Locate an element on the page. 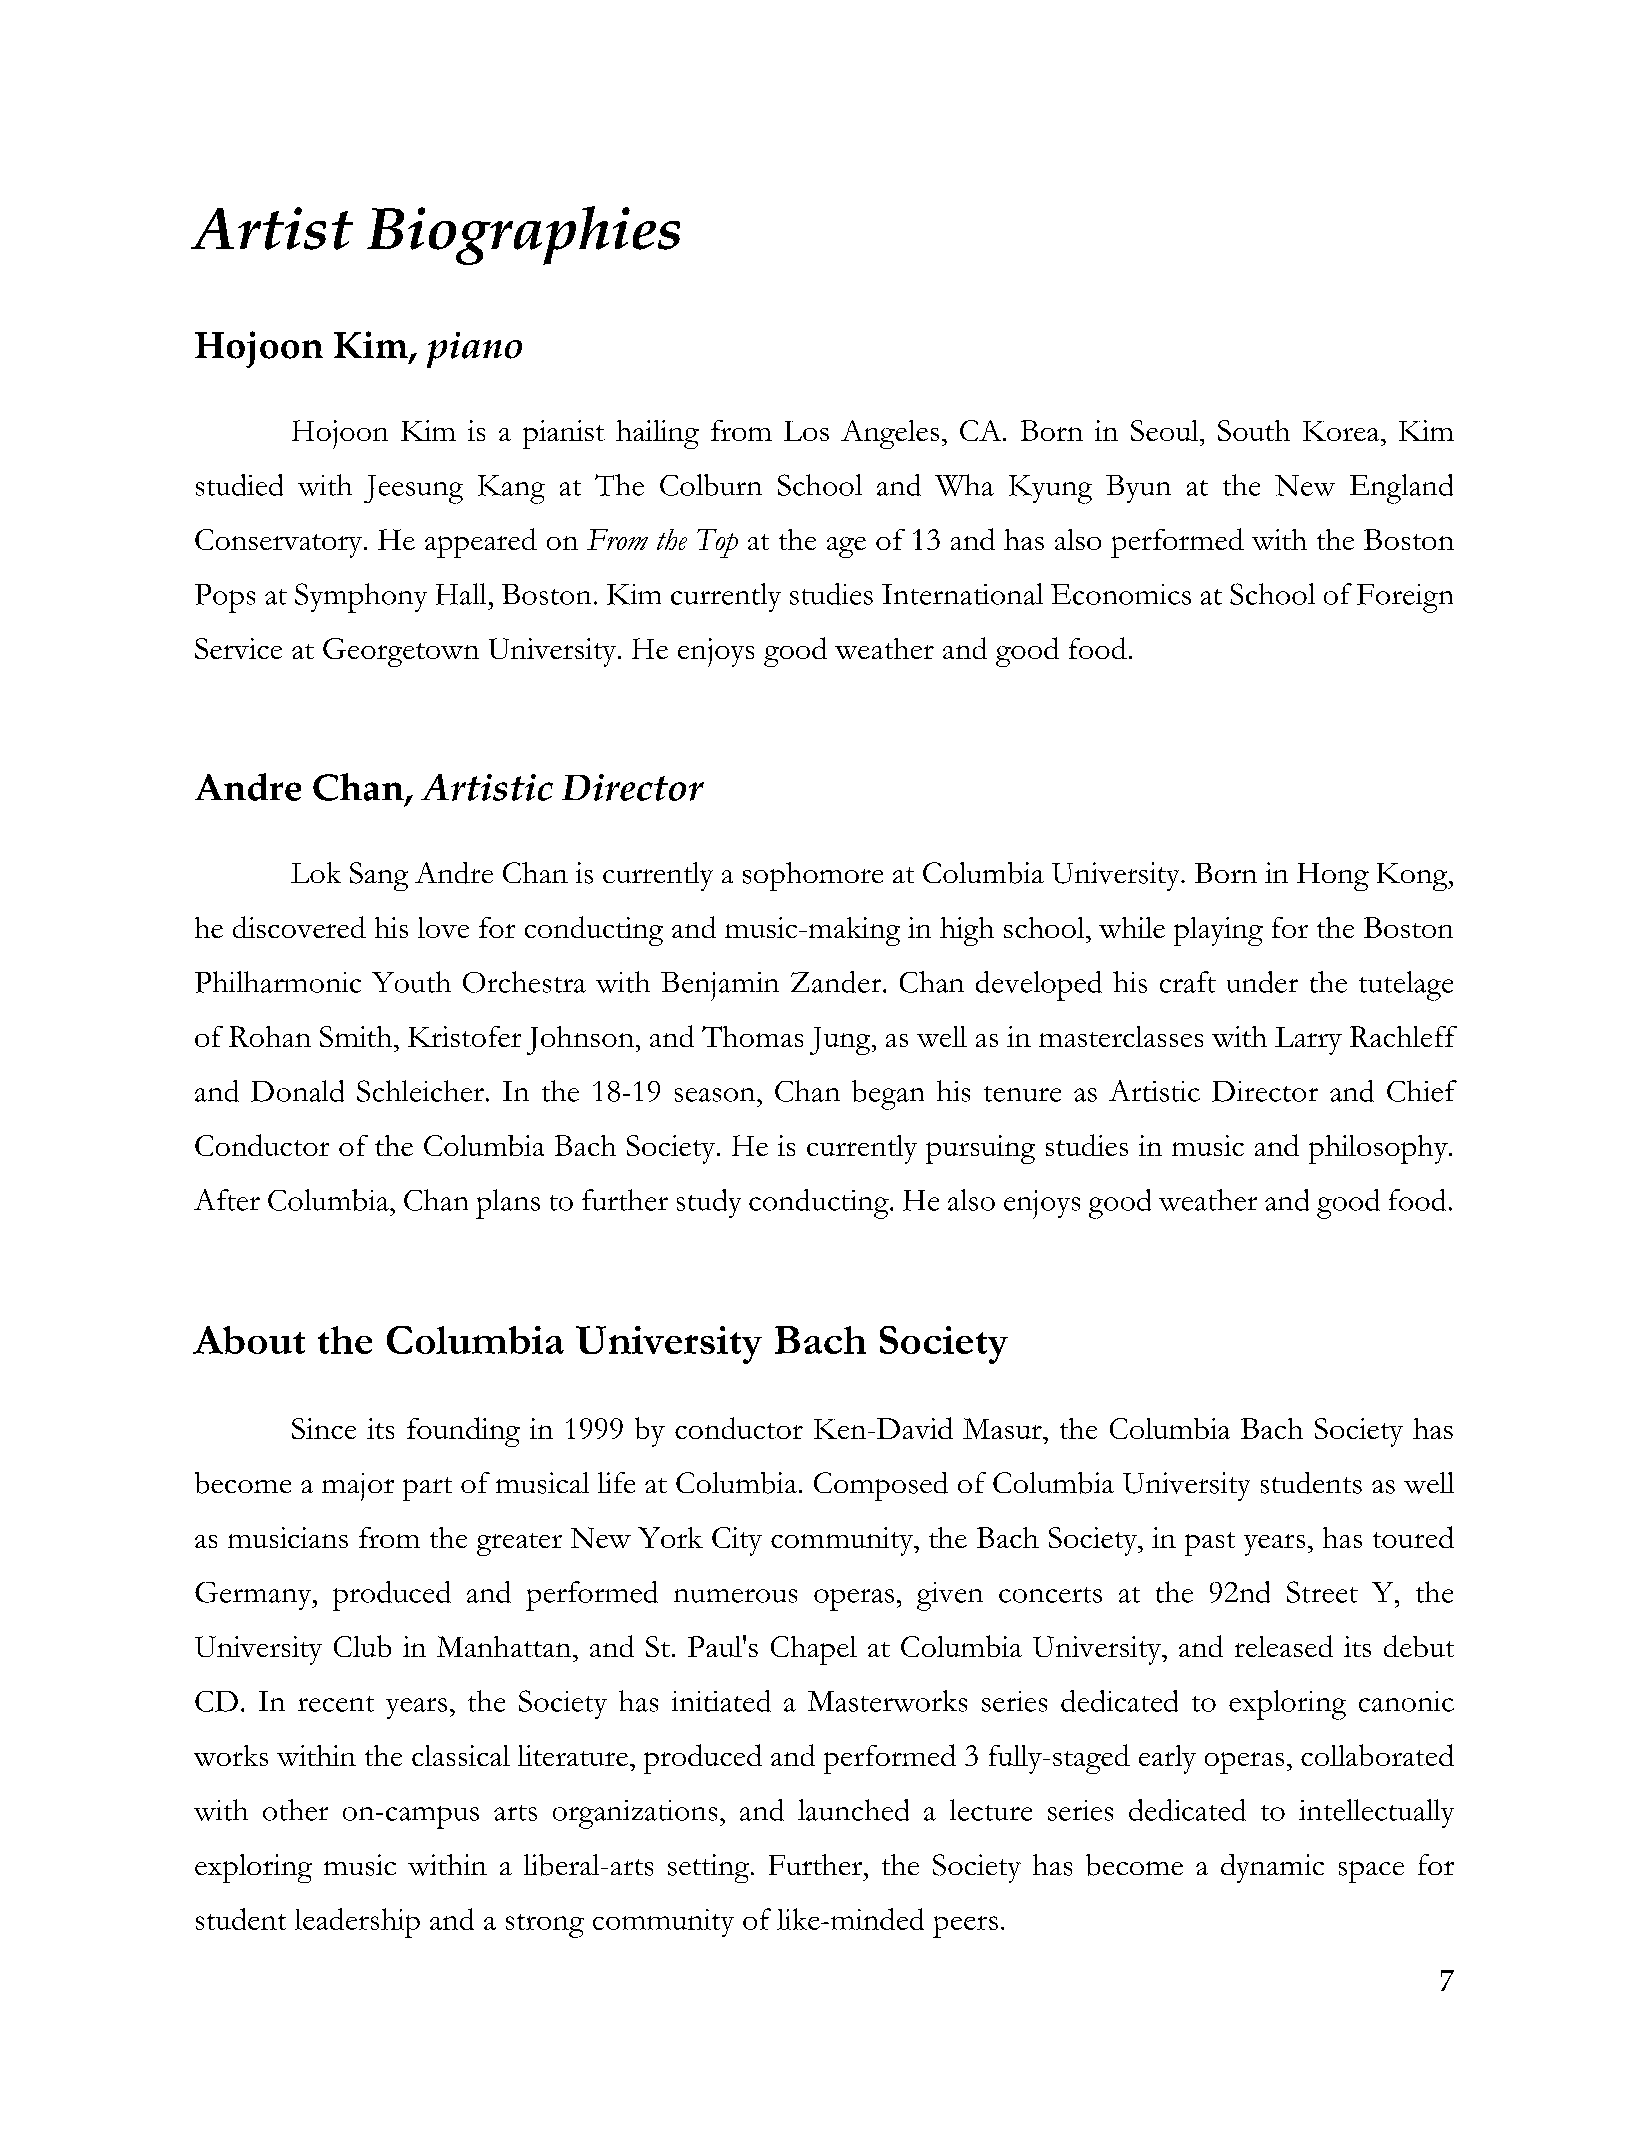 This image has width=1648, height=2133. leadership is located at coordinates (357, 1923).
